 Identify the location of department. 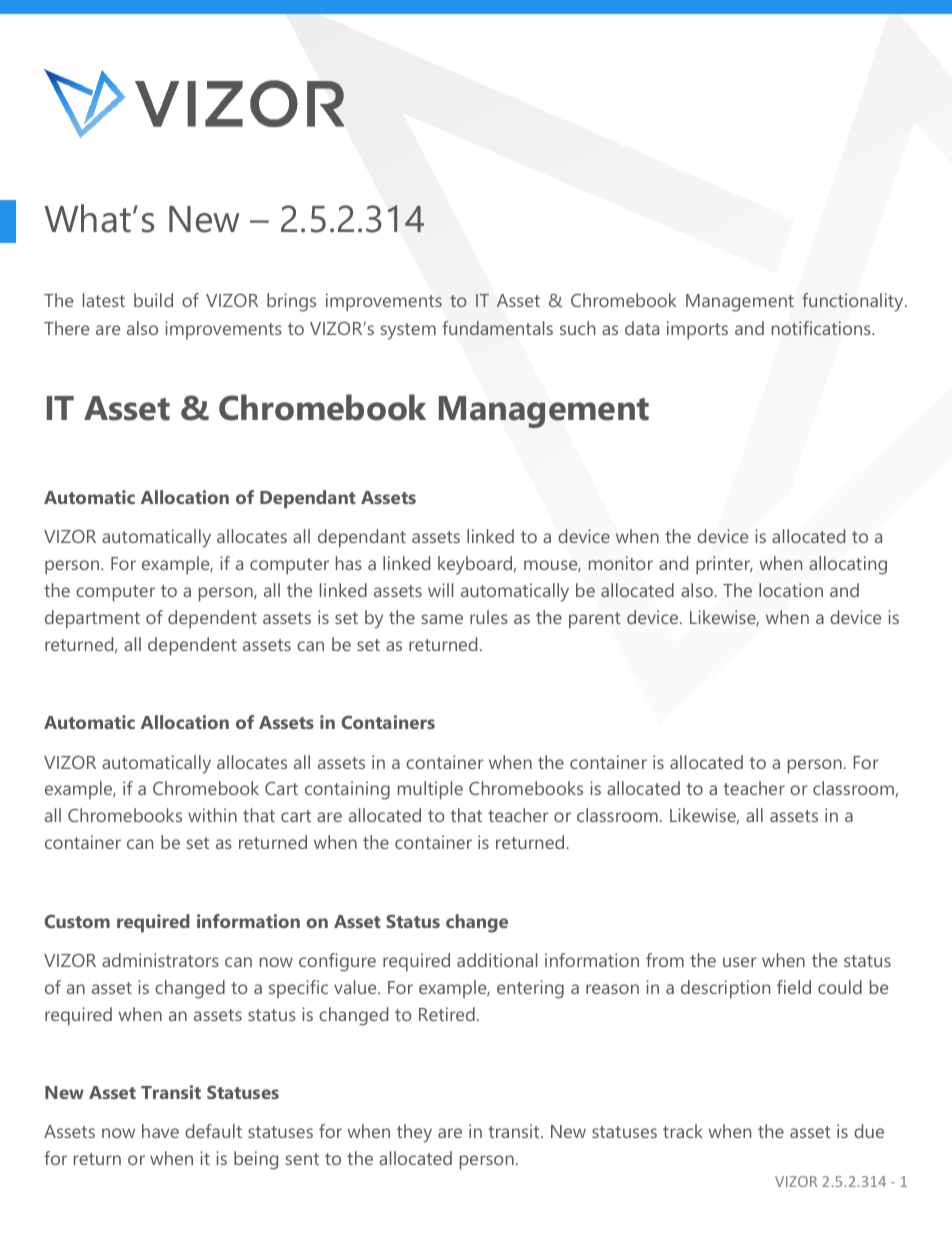
(92, 619).
